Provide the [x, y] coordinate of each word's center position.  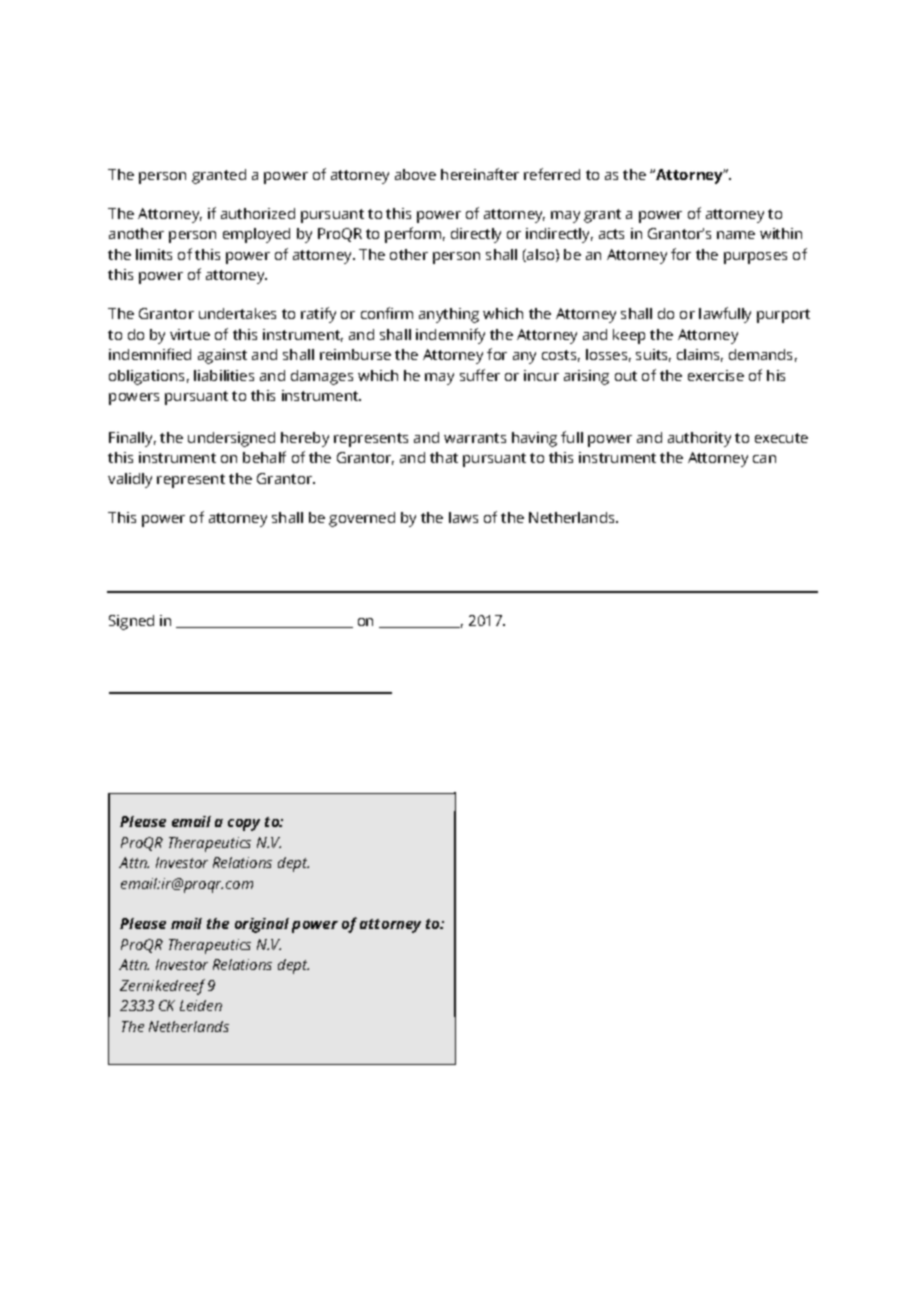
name [736, 235]
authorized [258, 213]
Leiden [201, 1005]
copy [244, 825]
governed [362, 519]
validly [130, 480]
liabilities [224, 375]
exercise [716, 375]
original [262, 925]
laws [463, 517]
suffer [480, 375]
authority [699, 439]
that [444, 457]
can [764, 459]
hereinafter [480, 174]
